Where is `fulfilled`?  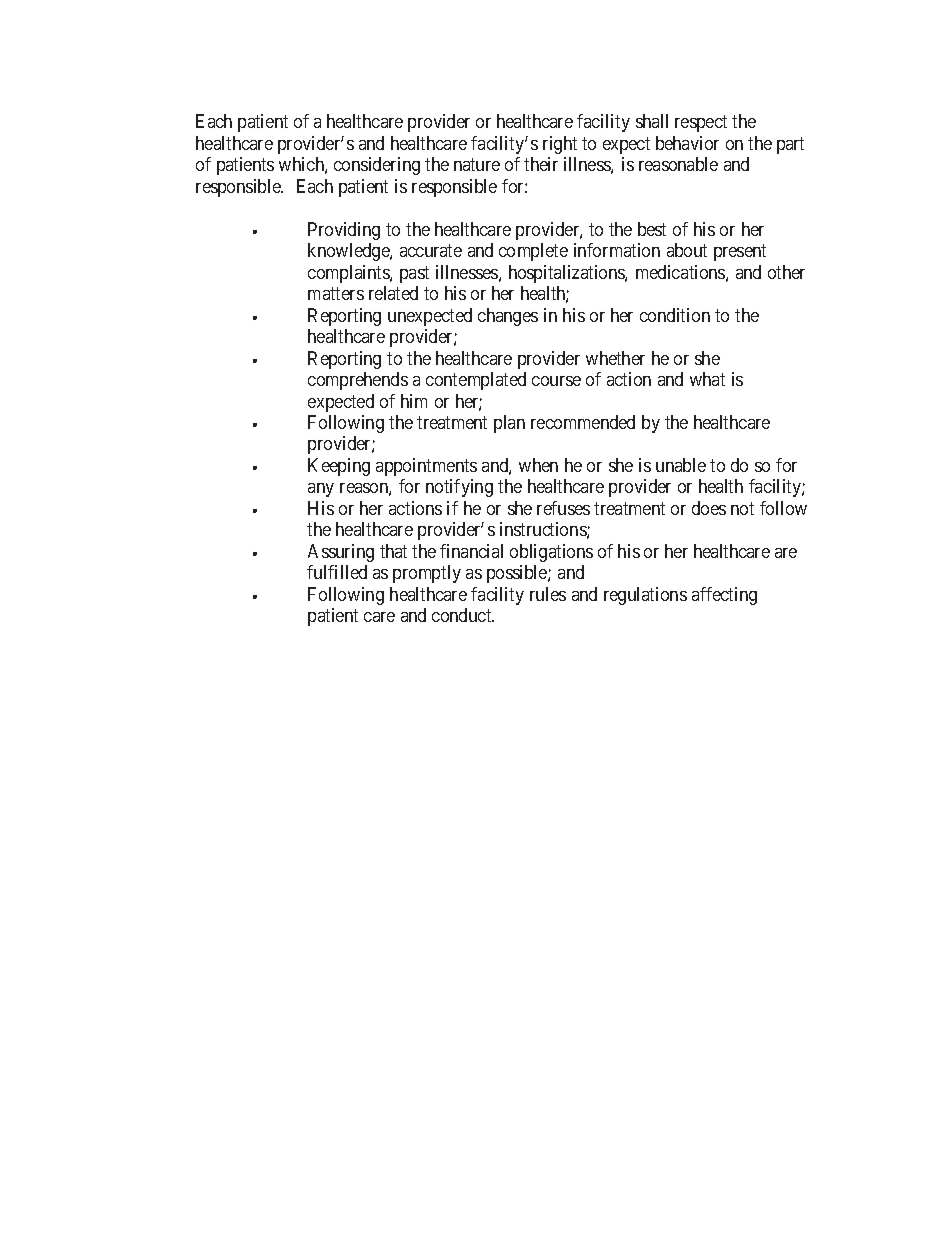 fulfilled is located at coordinates (337, 572).
